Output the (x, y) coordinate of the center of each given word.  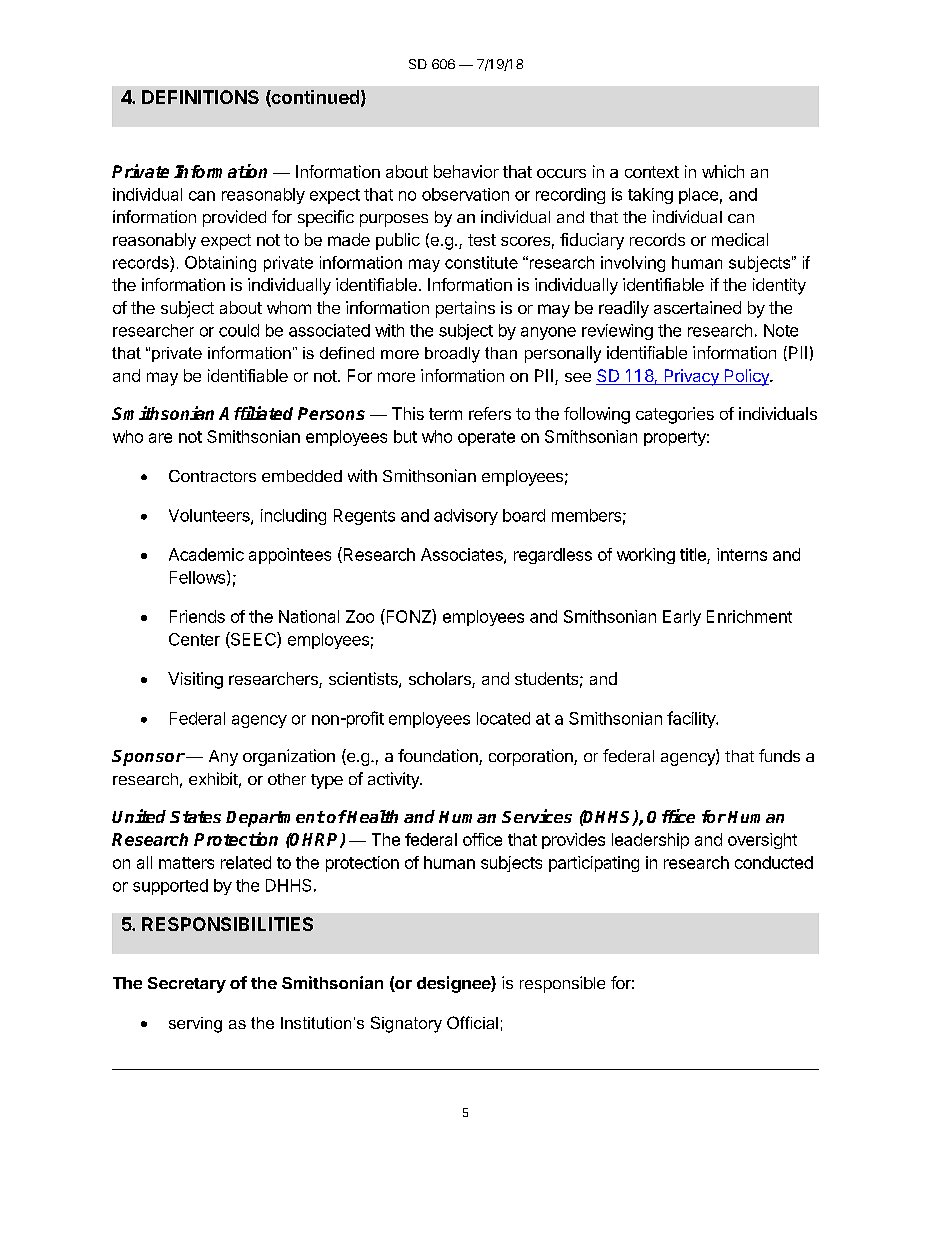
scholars (441, 680)
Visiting (195, 680)
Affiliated (256, 413)
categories (675, 415)
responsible (562, 984)
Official (472, 1022)
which (723, 171)
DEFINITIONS (200, 97)
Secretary (187, 985)
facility (692, 719)
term (445, 414)
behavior (466, 171)
